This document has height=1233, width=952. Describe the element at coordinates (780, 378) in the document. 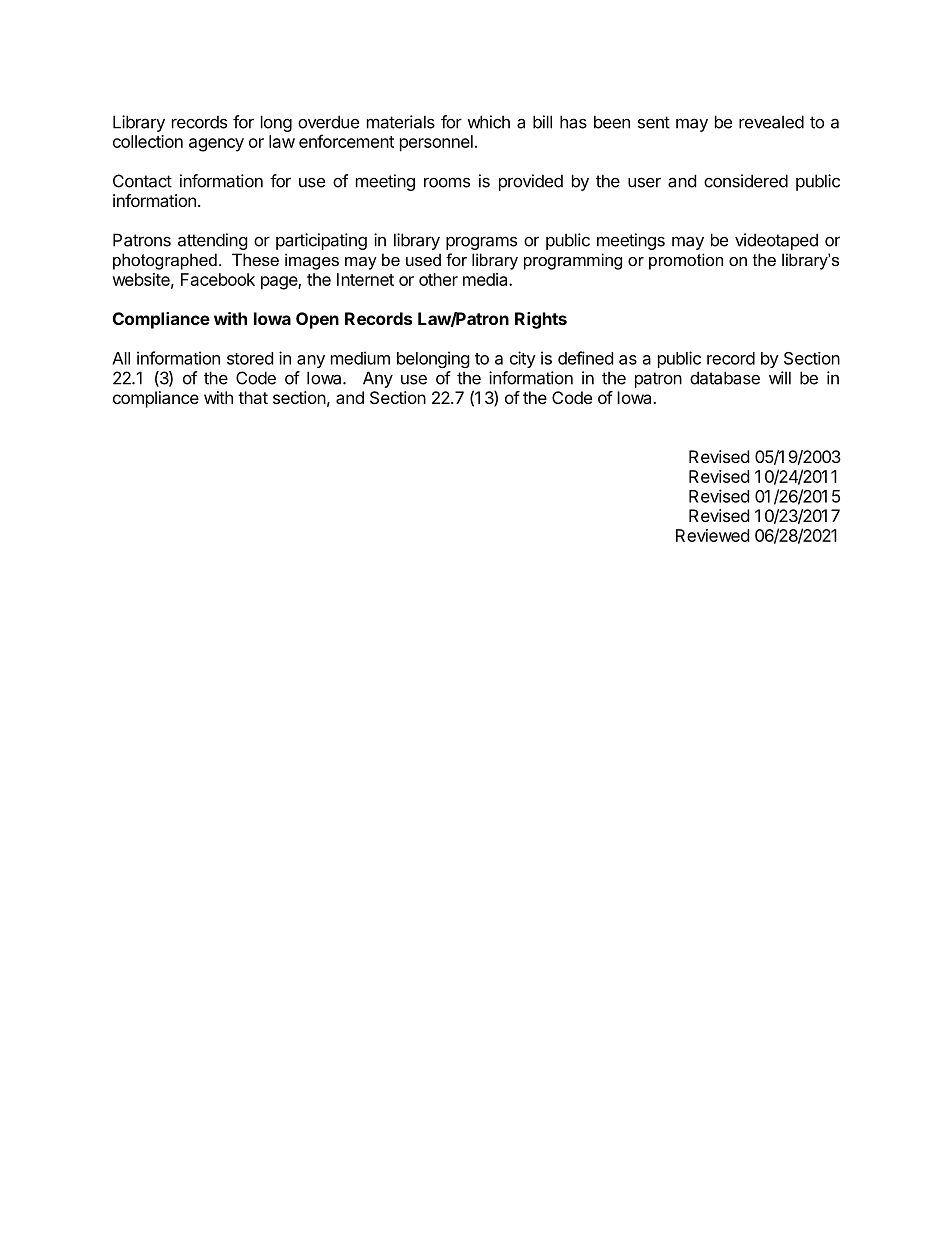

I see `will` at that location.
